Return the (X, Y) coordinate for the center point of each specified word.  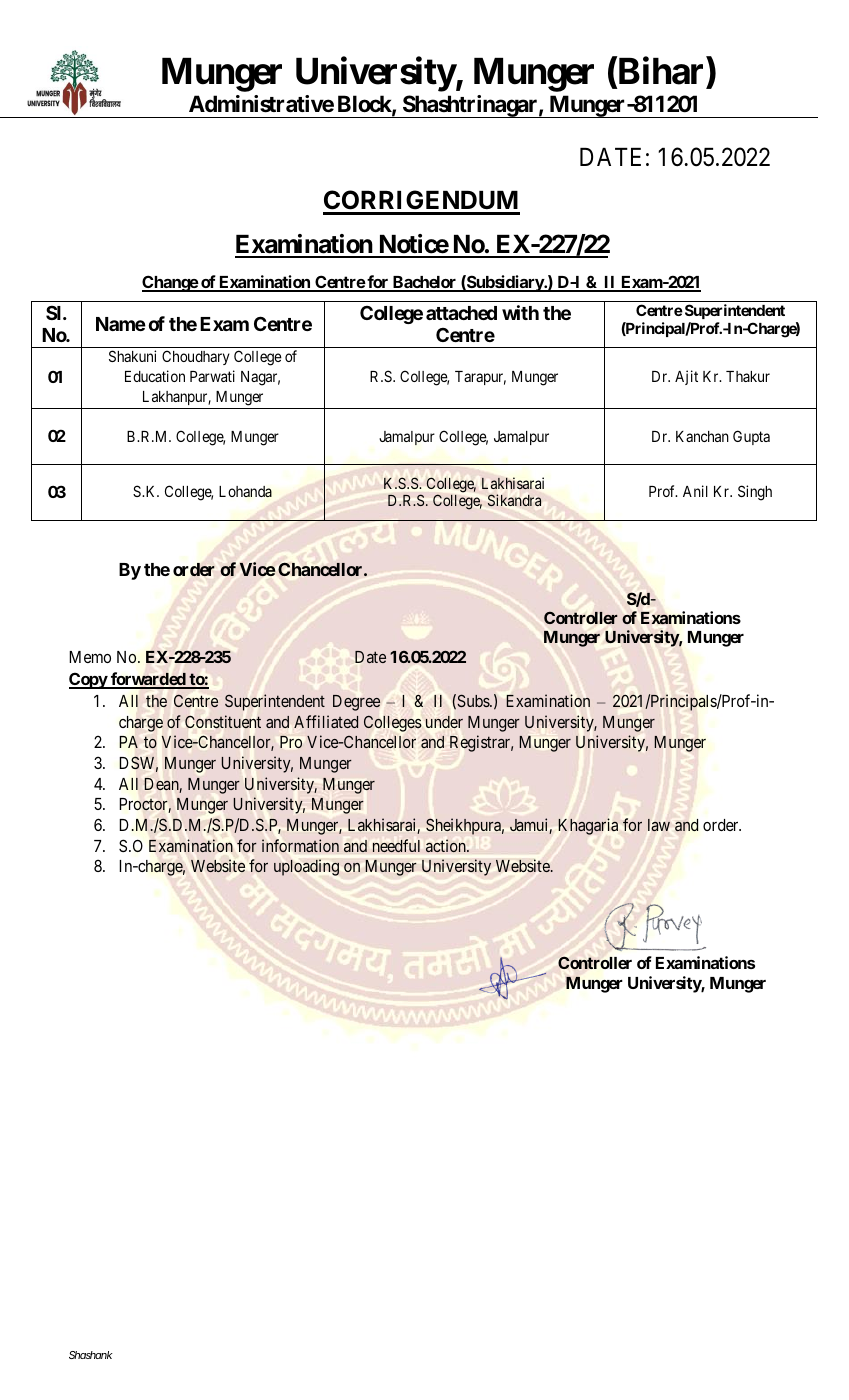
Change (170, 283)
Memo (90, 657)
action (447, 846)
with (520, 312)
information (300, 845)
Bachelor (424, 283)
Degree (356, 703)
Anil (695, 491)
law (659, 825)
